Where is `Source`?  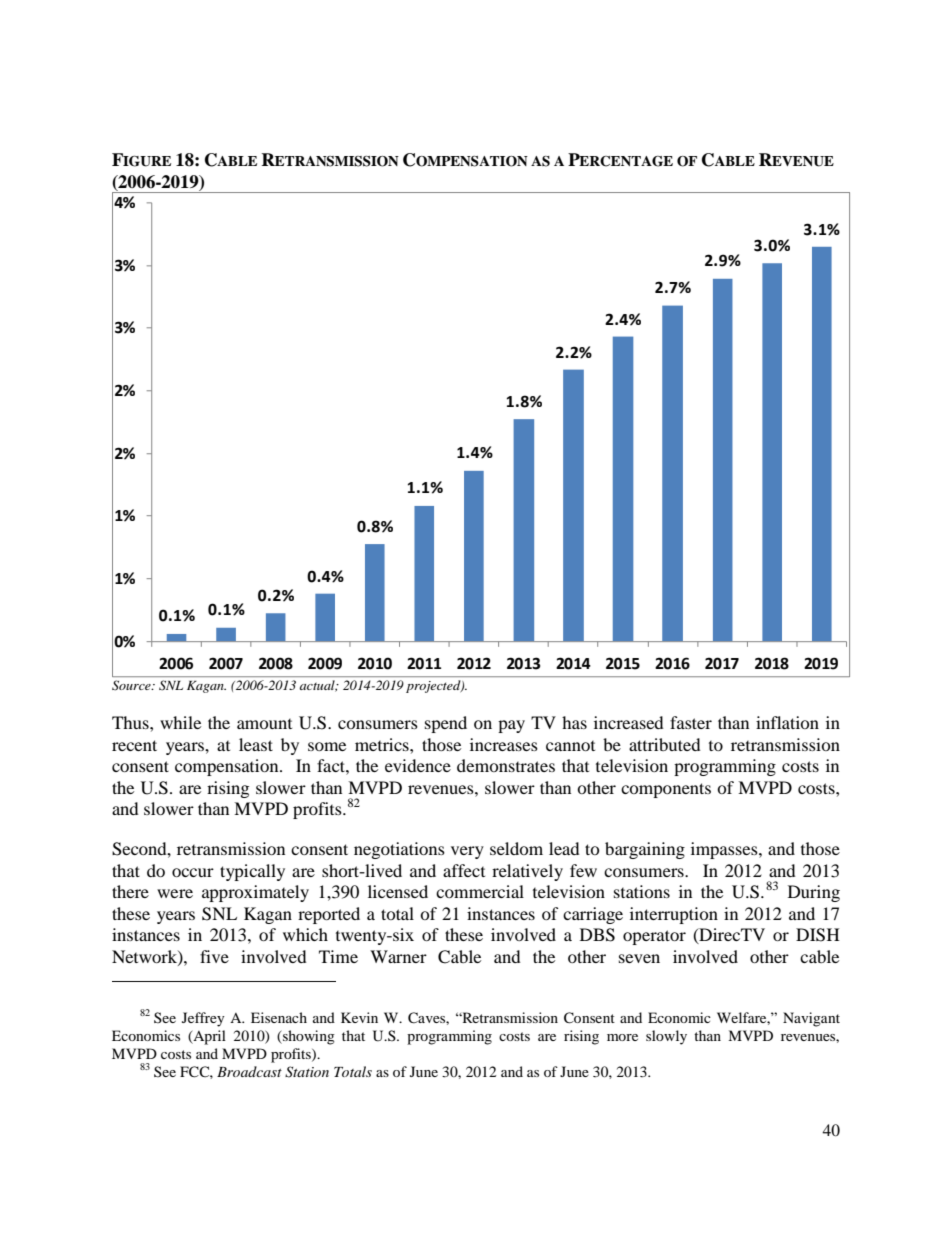
Source is located at coordinates (132, 685).
